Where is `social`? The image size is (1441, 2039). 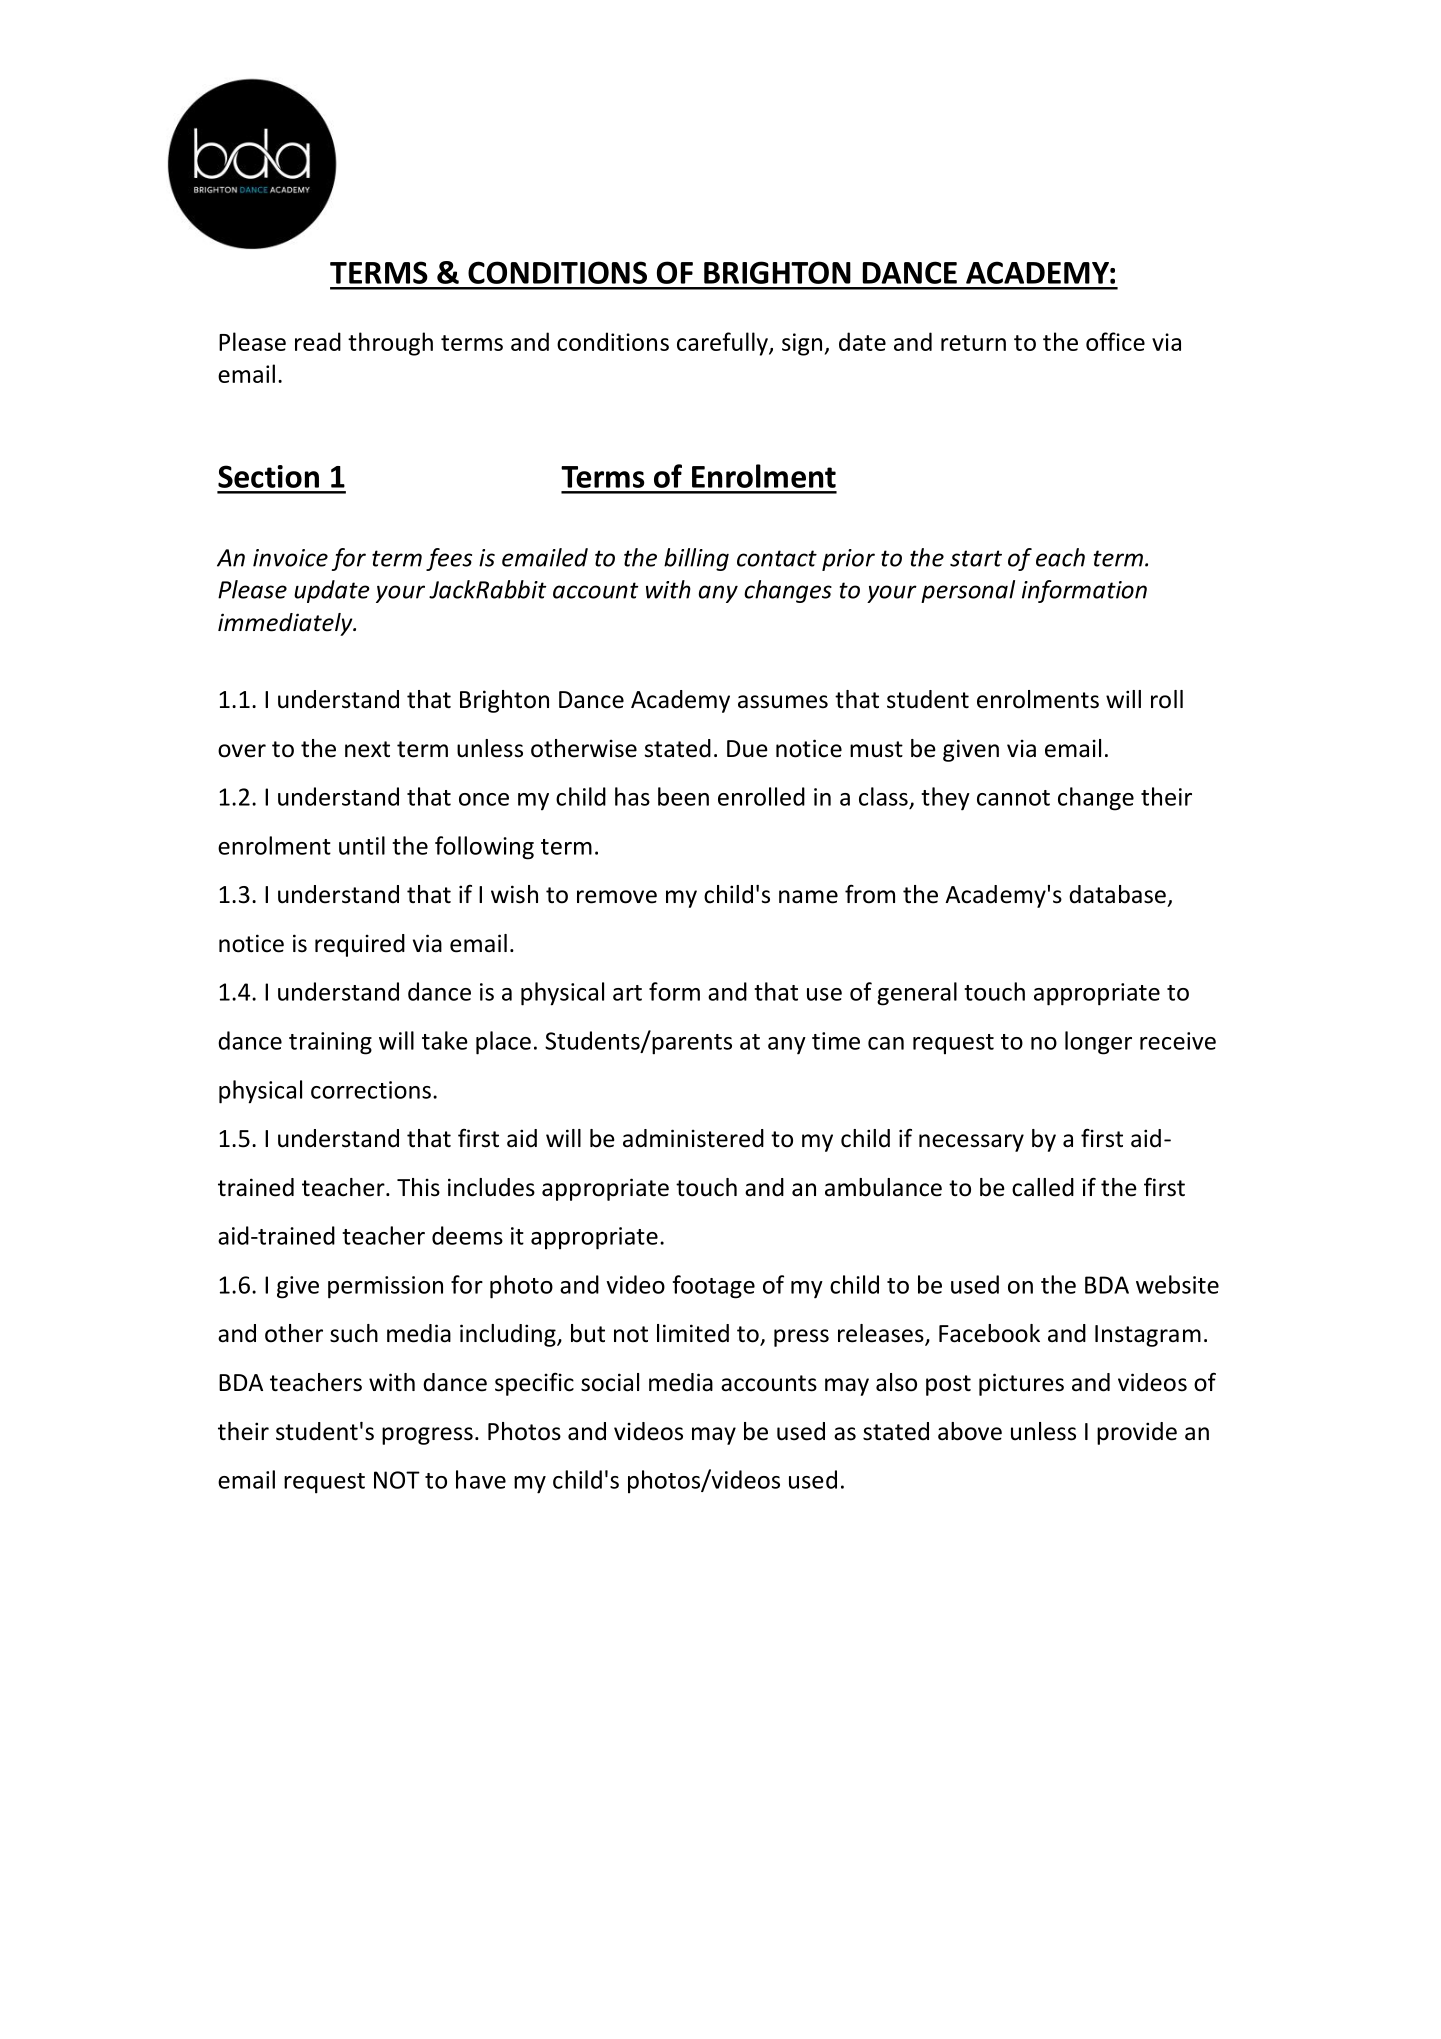 social is located at coordinates (610, 1382).
